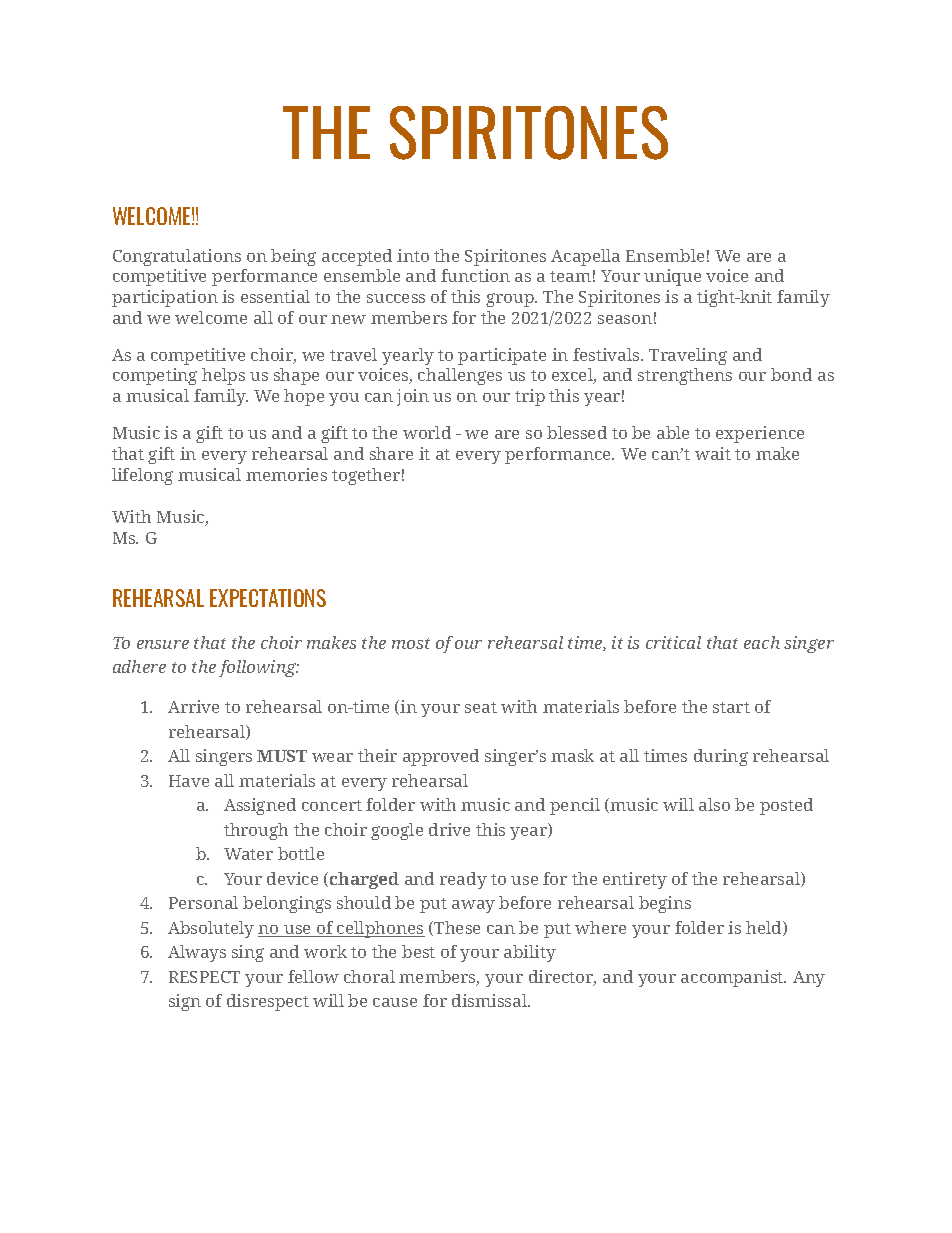  What do you see at coordinates (491, 1000) in the page?
I see `dismissal` at bounding box center [491, 1000].
